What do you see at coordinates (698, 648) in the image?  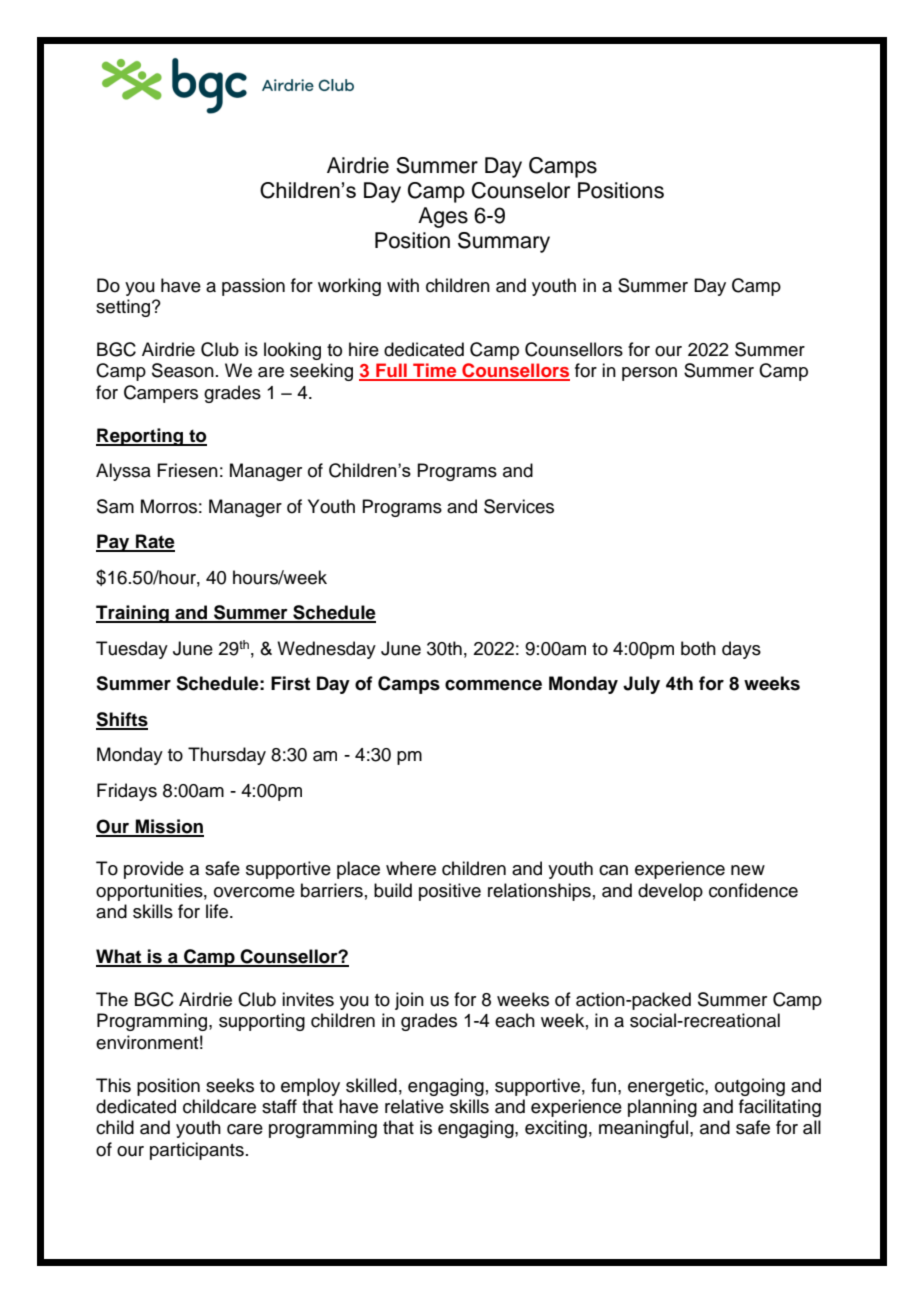 I see `both` at bounding box center [698, 648].
